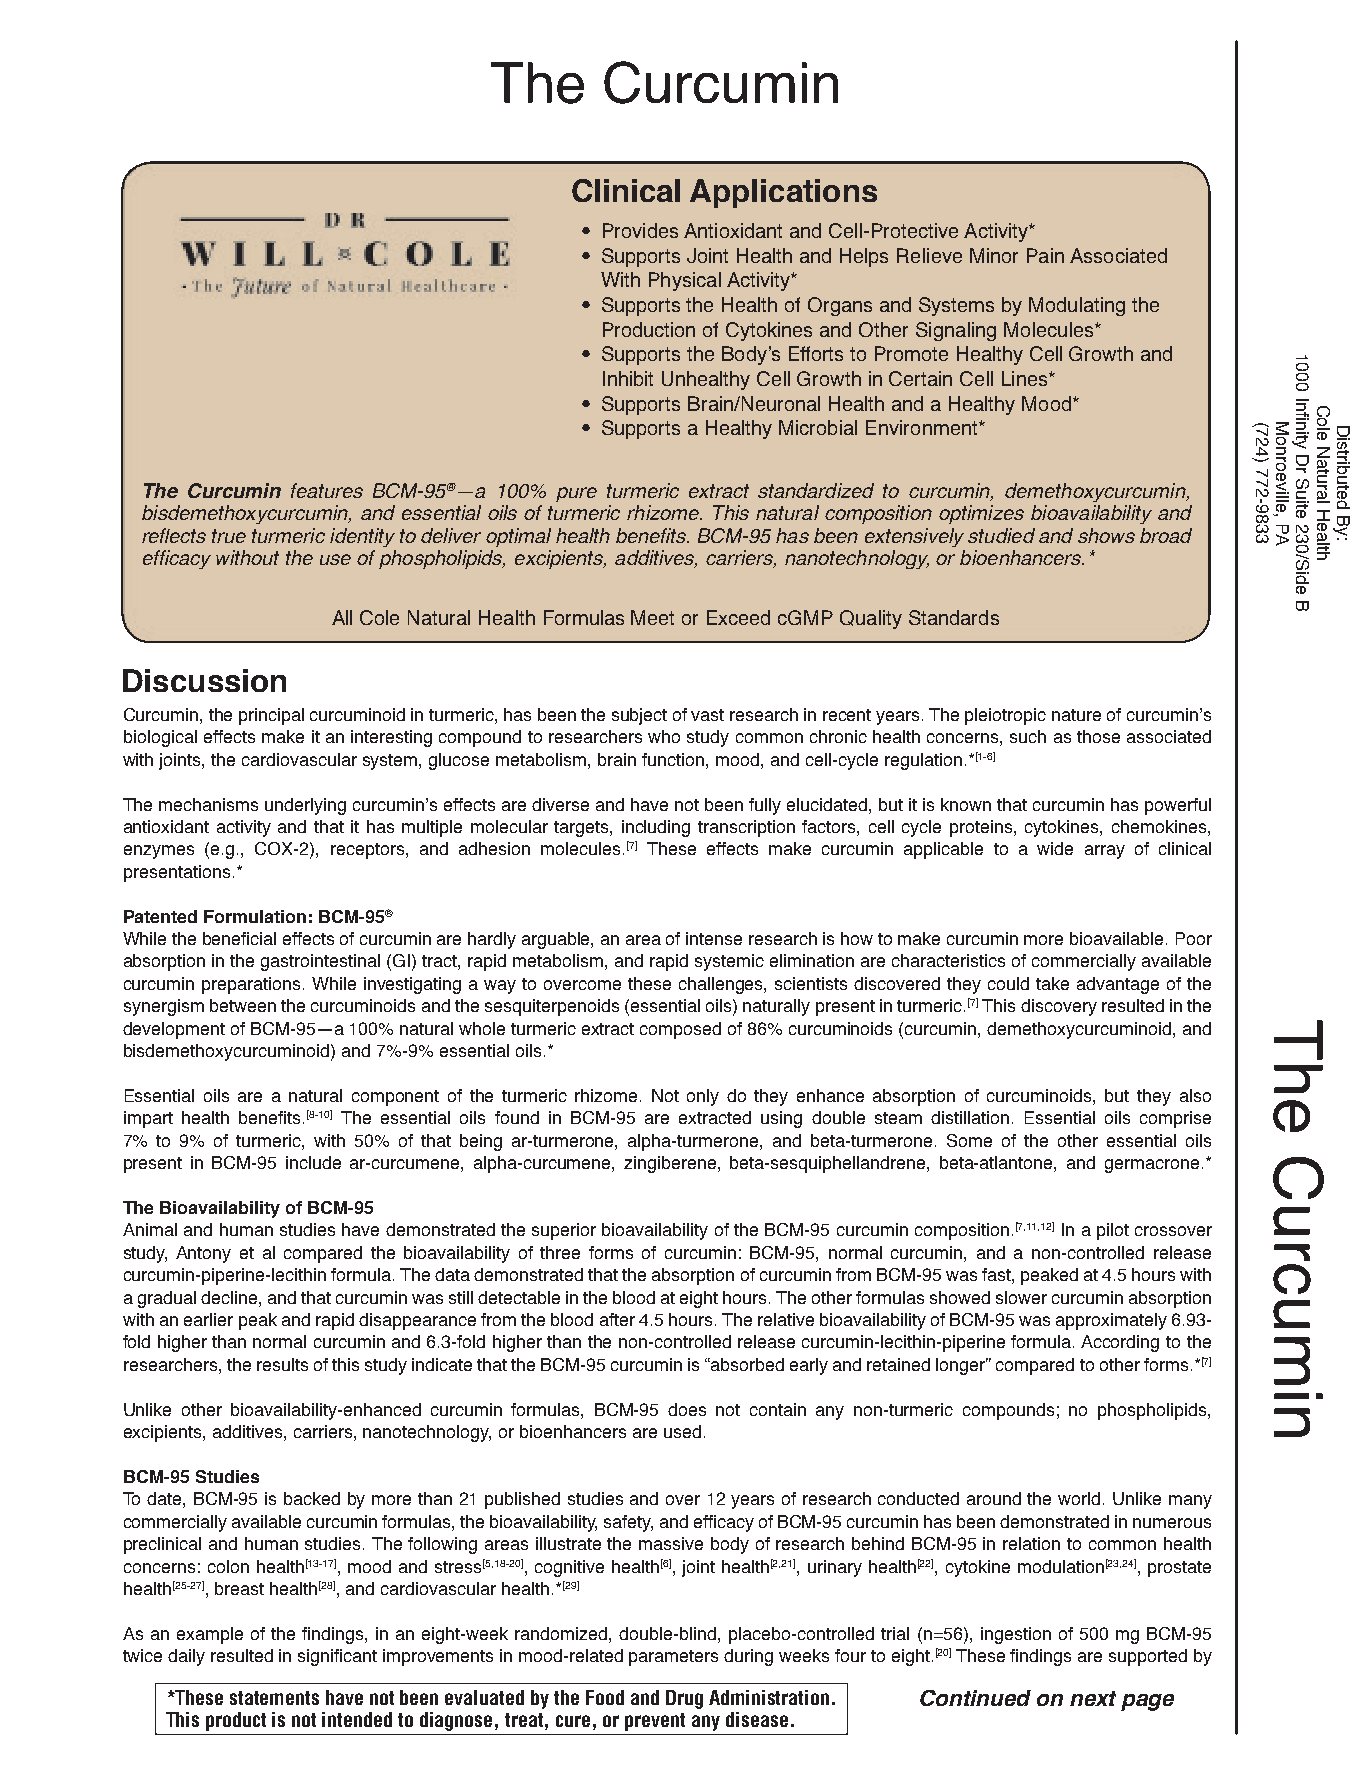  I want to click on Pain, so click(1045, 255).
